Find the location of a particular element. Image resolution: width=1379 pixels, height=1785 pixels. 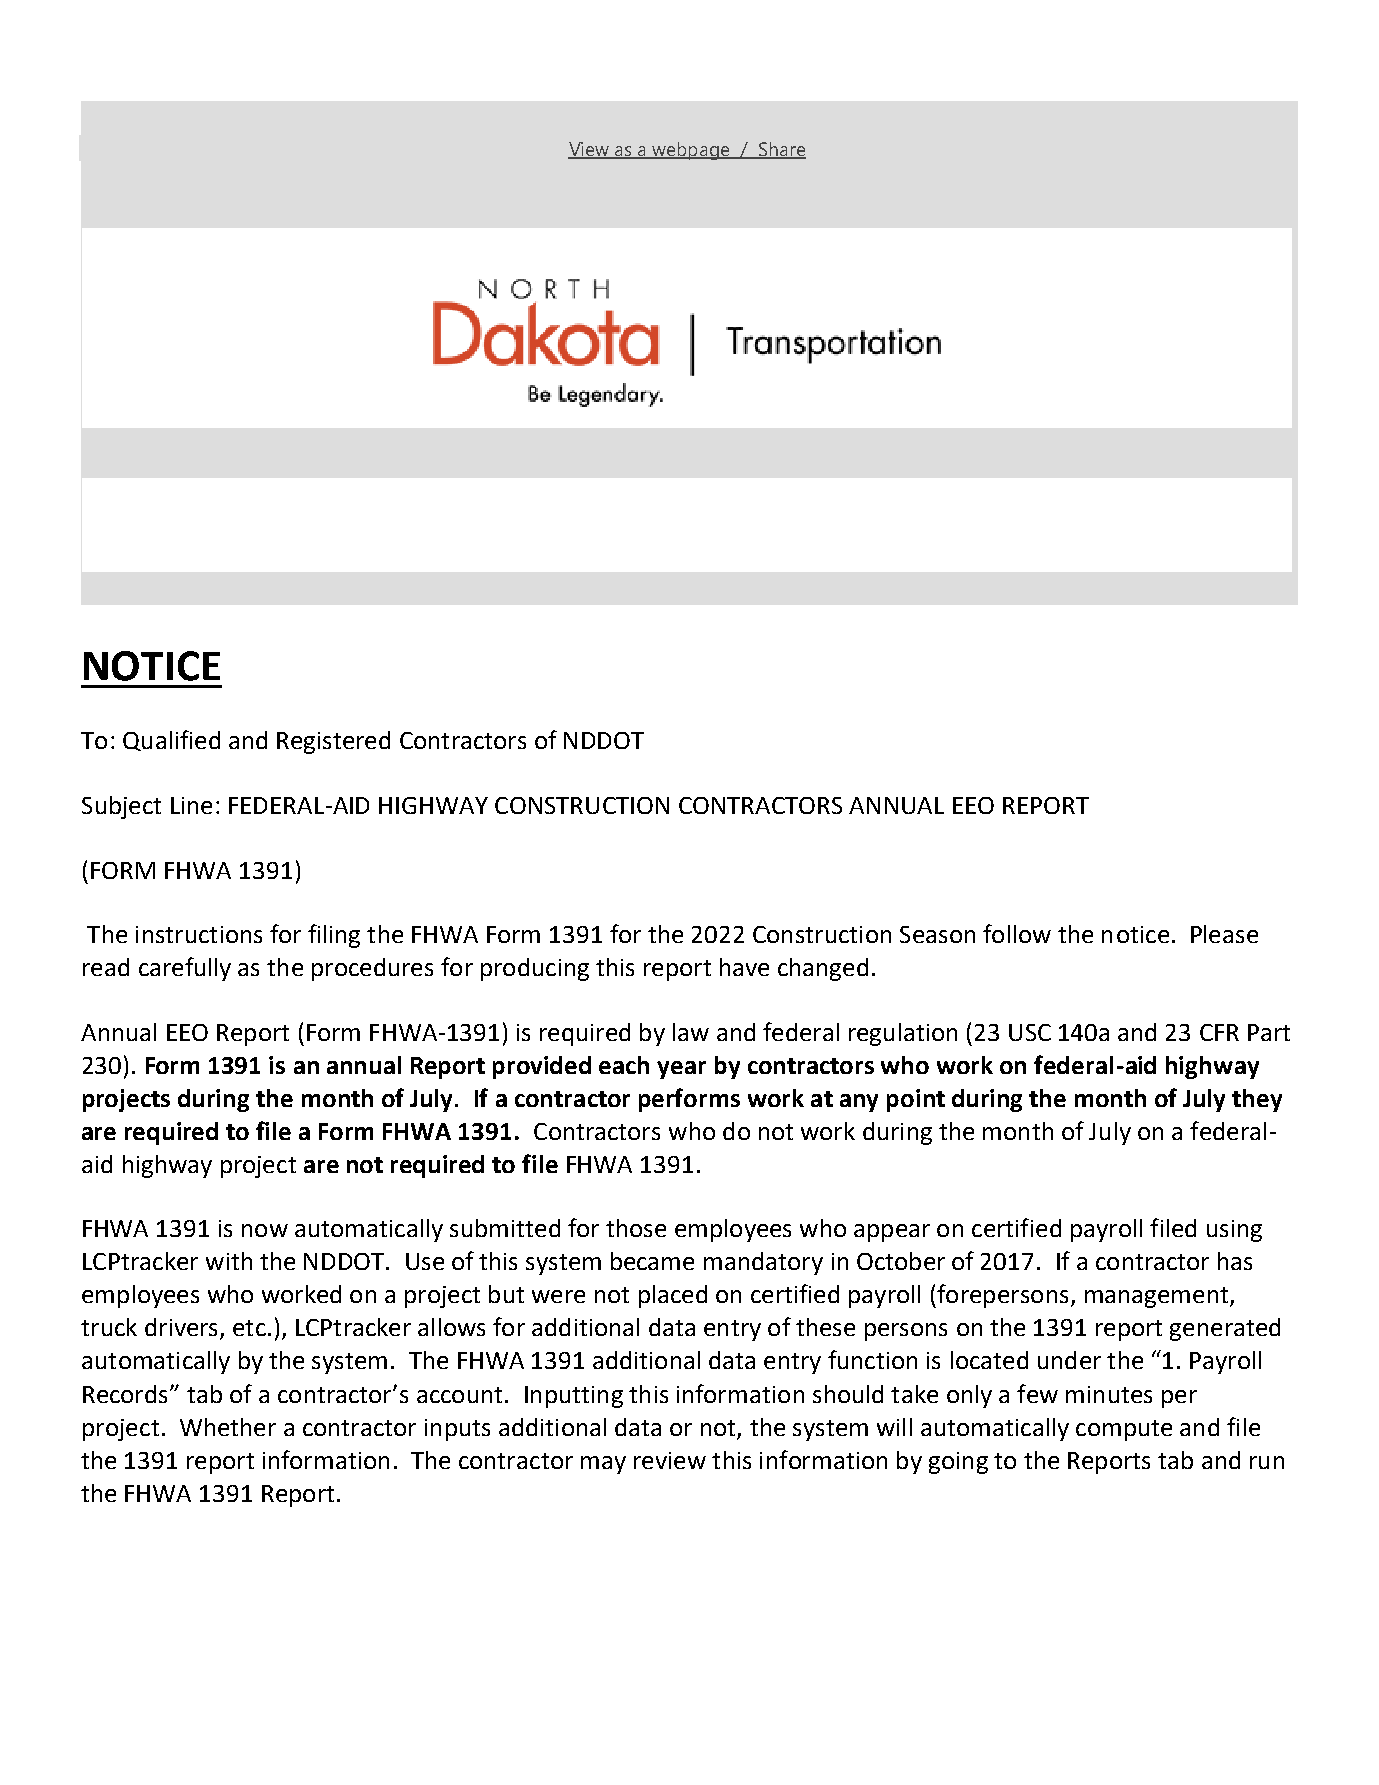

compute is located at coordinates (1124, 1430).
